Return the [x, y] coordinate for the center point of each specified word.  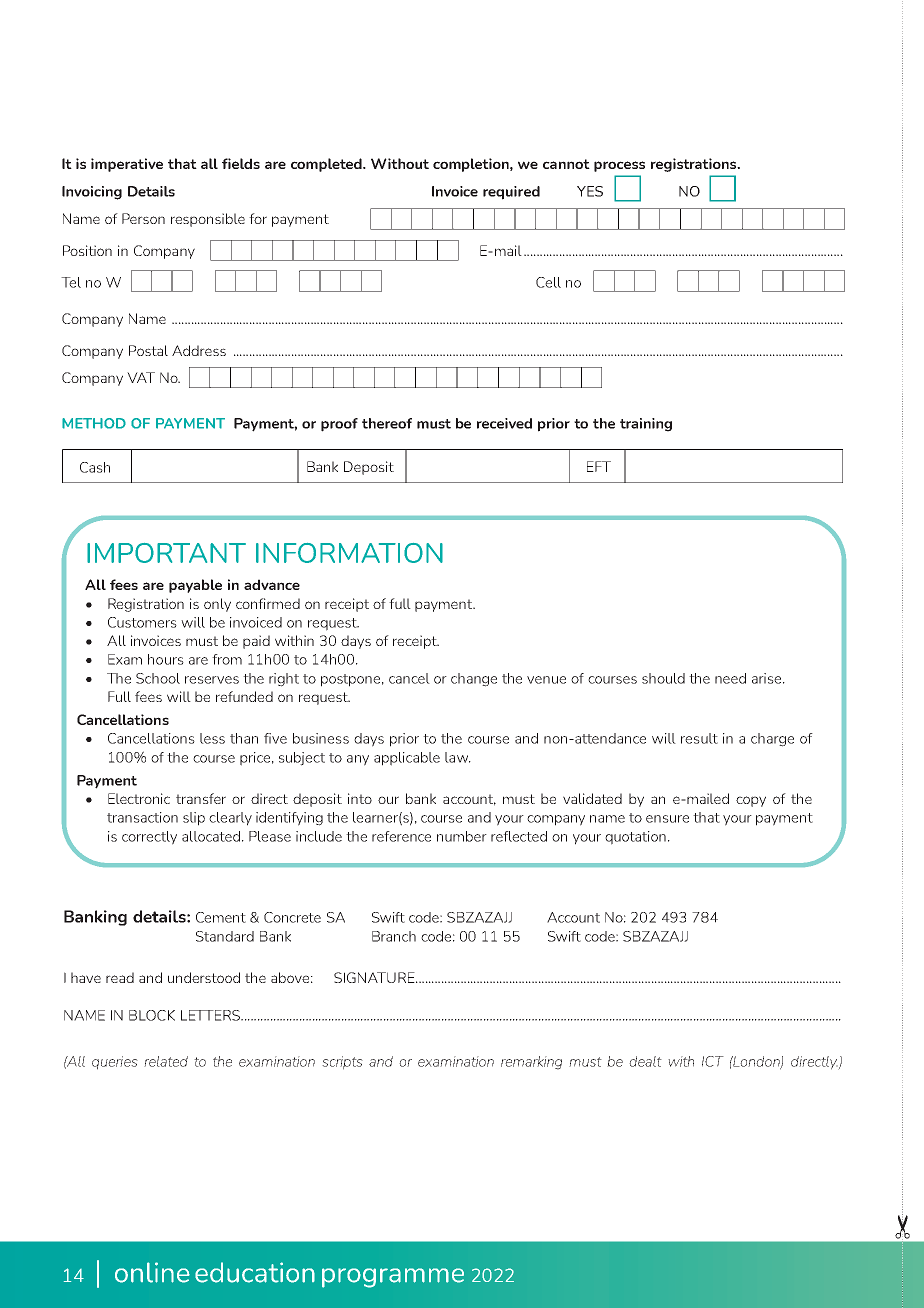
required [511, 193]
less [212, 738]
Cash [95, 467]
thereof [387, 423]
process [619, 166]
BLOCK [152, 1015]
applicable [407, 759]
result [699, 738]
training [646, 425]
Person [143, 218]
